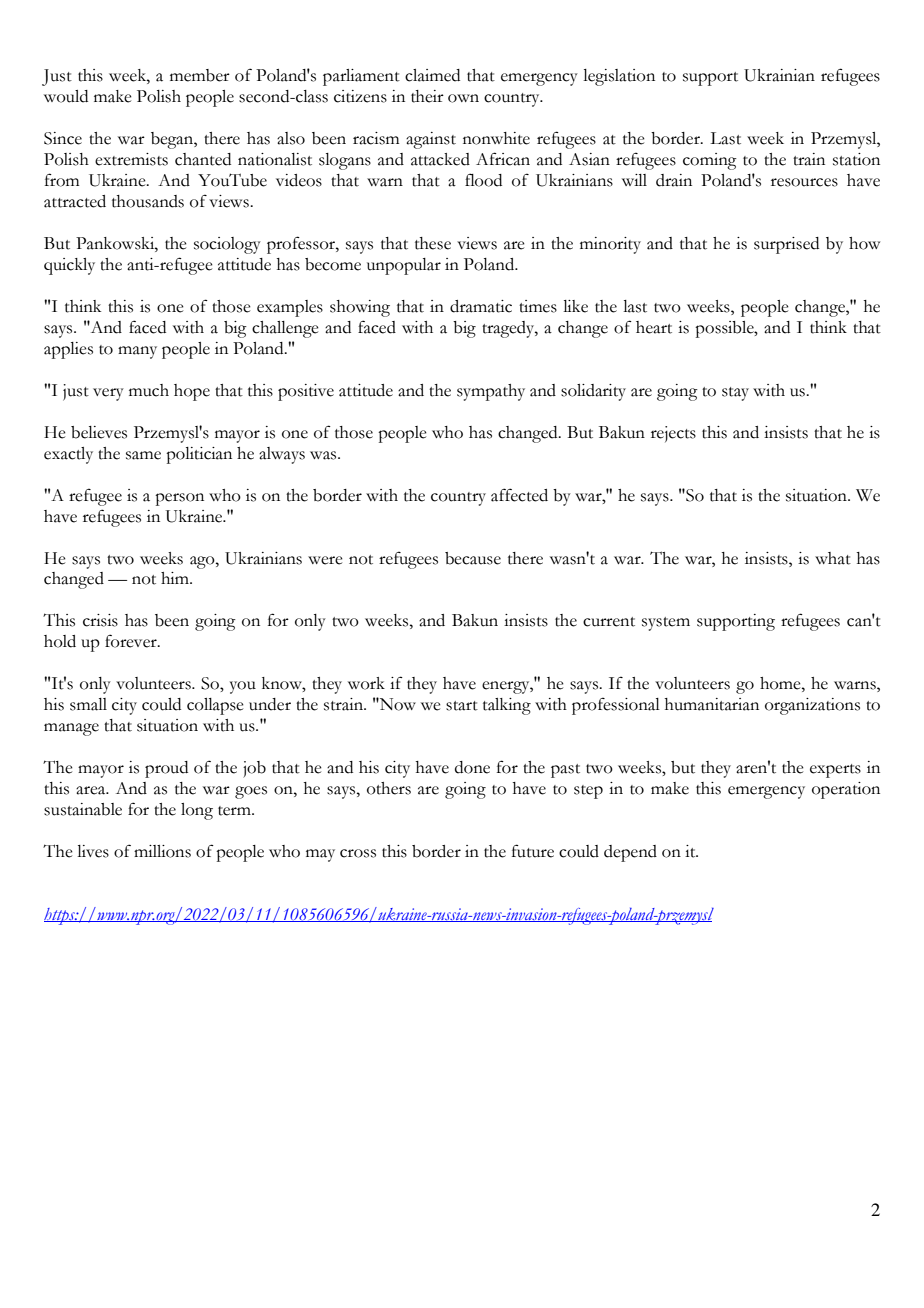  I want to click on what, so click(833, 558).
